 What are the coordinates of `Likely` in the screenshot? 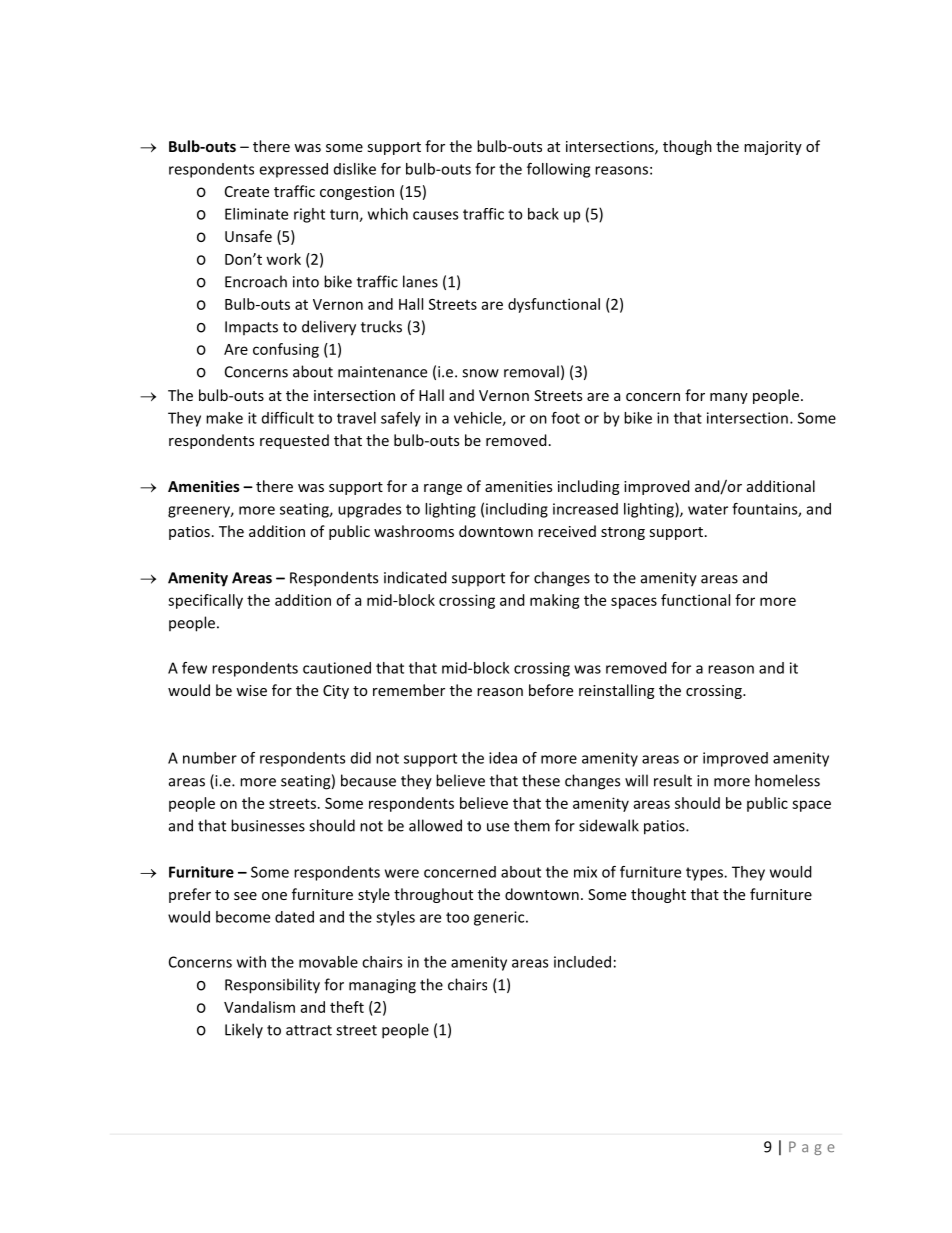 It's located at (244, 1031).
